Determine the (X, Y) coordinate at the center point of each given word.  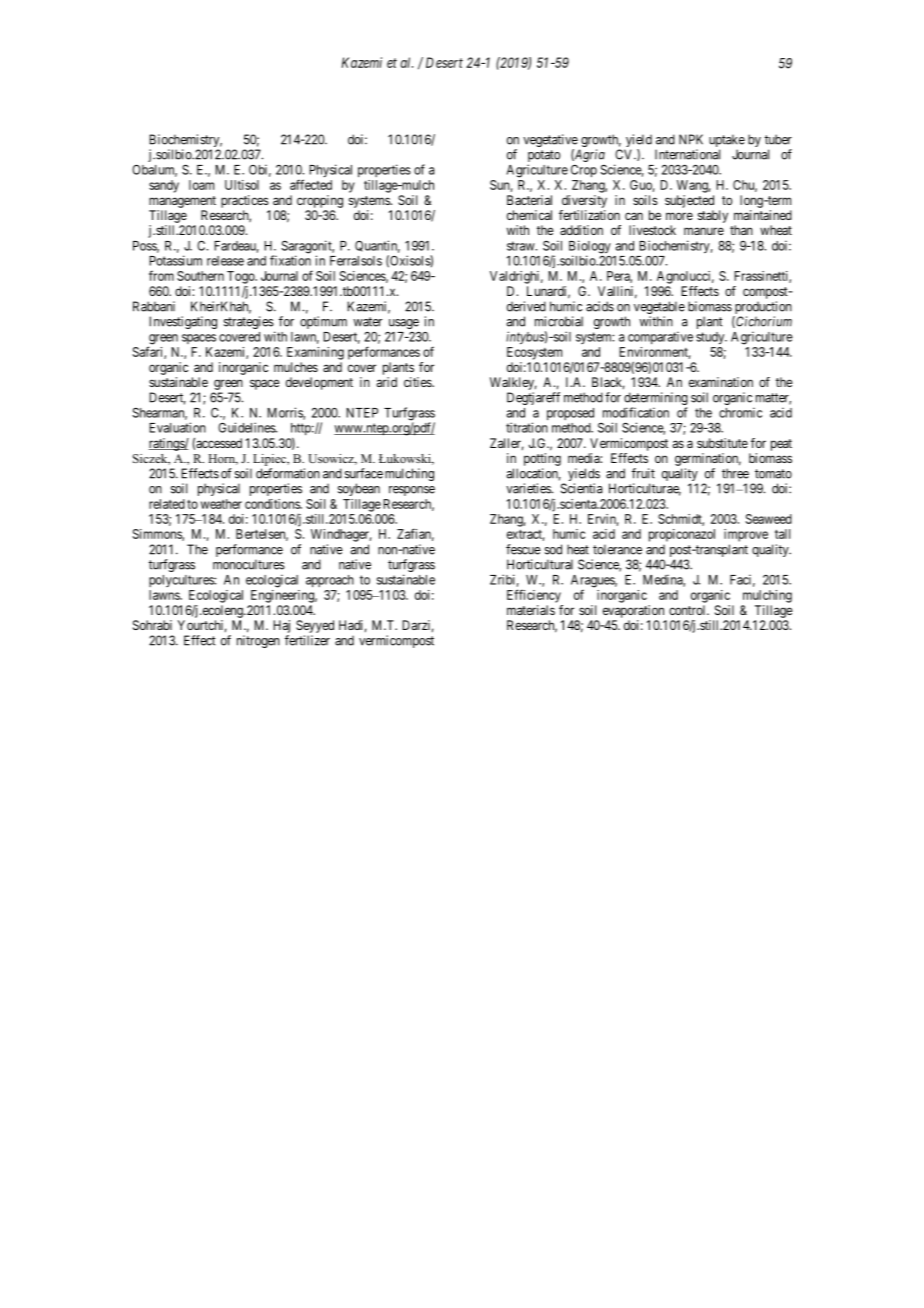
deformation (288, 473)
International (687, 154)
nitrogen (258, 641)
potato (544, 157)
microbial (559, 321)
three (735, 473)
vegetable (659, 309)
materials (531, 610)
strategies (249, 324)
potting (542, 459)
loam (201, 185)
